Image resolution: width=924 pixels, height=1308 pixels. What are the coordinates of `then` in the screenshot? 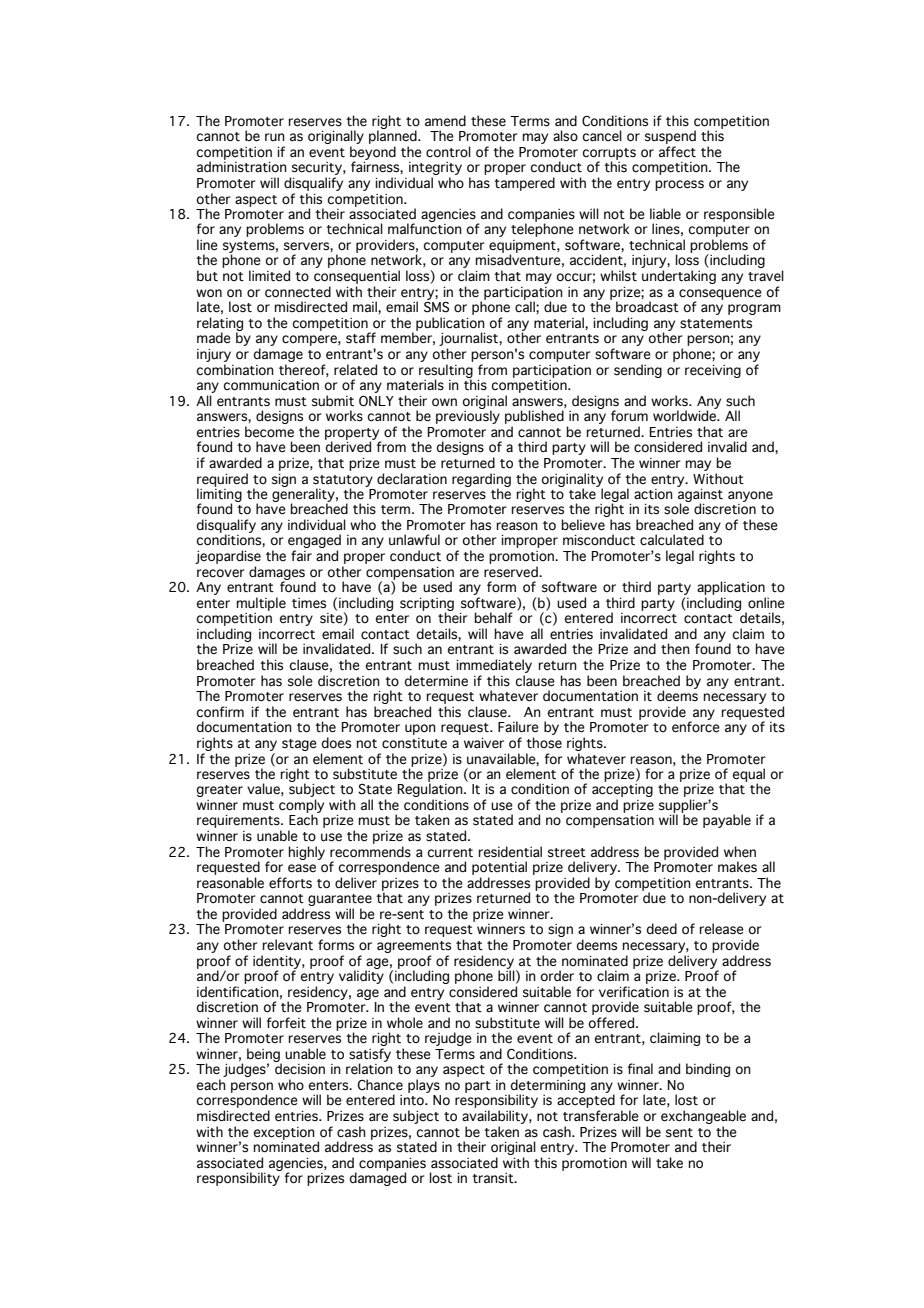 It's located at (675, 649).
